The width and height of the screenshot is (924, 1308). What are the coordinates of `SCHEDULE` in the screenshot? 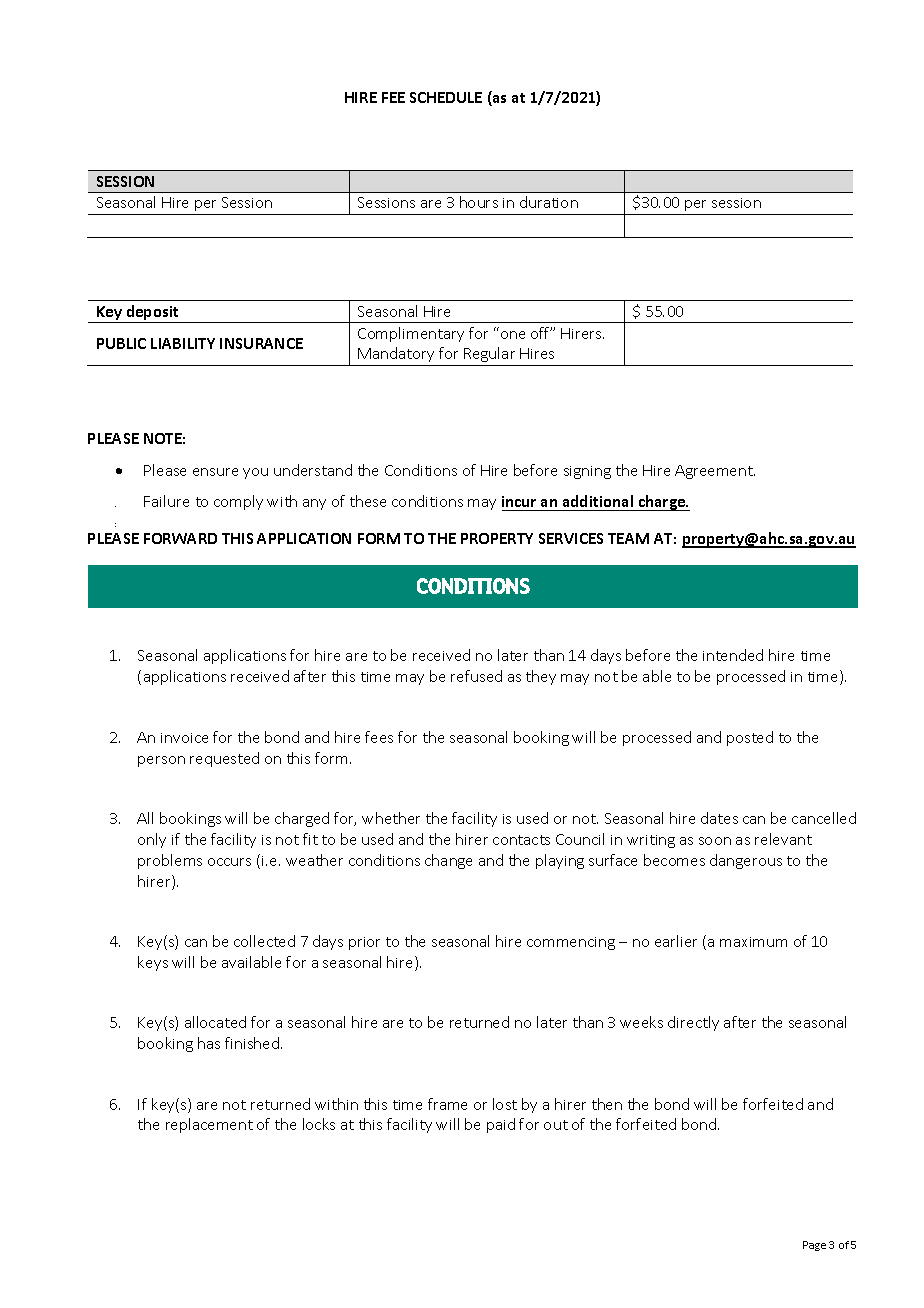 It's located at (446, 97).
